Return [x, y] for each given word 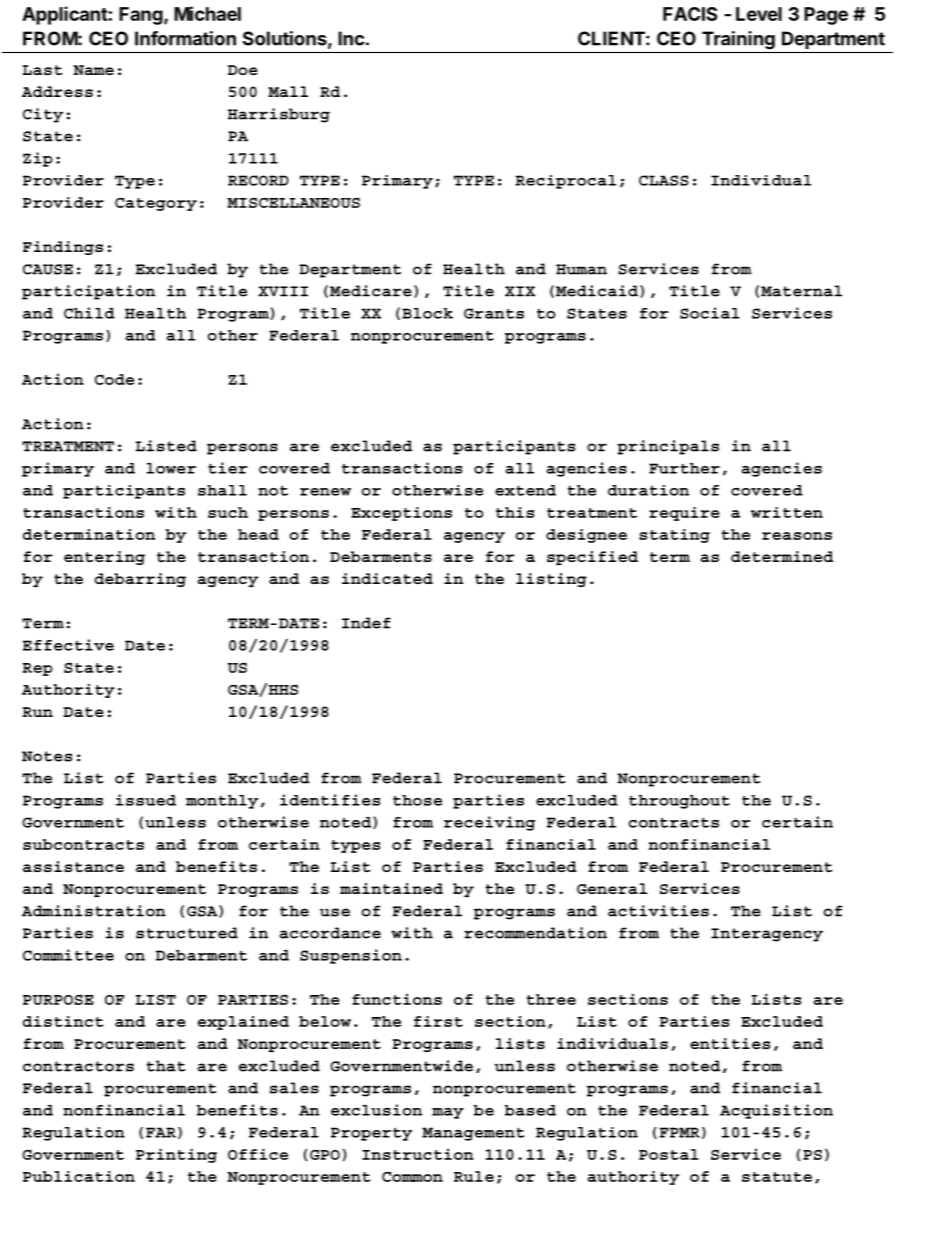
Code [114, 379]
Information [185, 38]
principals [668, 447]
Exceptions [401, 514]
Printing [176, 1155]
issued [146, 800]
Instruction [418, 1154]
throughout [679, 802]
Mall [288, 91]
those [417, 800]
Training [738, 40]
